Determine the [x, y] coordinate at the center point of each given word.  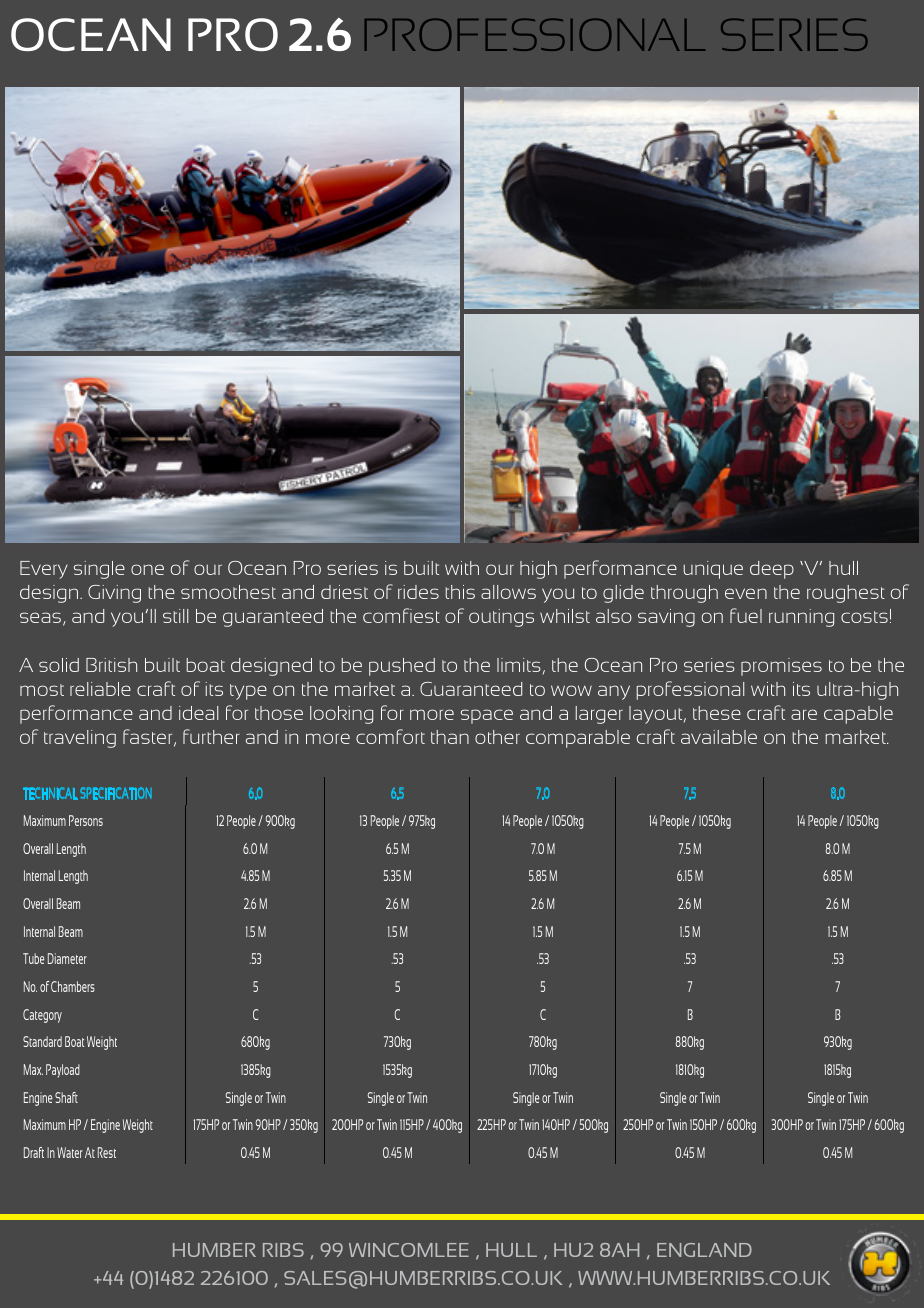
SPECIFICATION [116, 793]
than [450, 737]
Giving [114, 594]
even [746, 593]
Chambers [73, 986]
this [460, 592]
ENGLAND [704, 1250]
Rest [107, 1152]
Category [42, 1016]
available [719, 737]
